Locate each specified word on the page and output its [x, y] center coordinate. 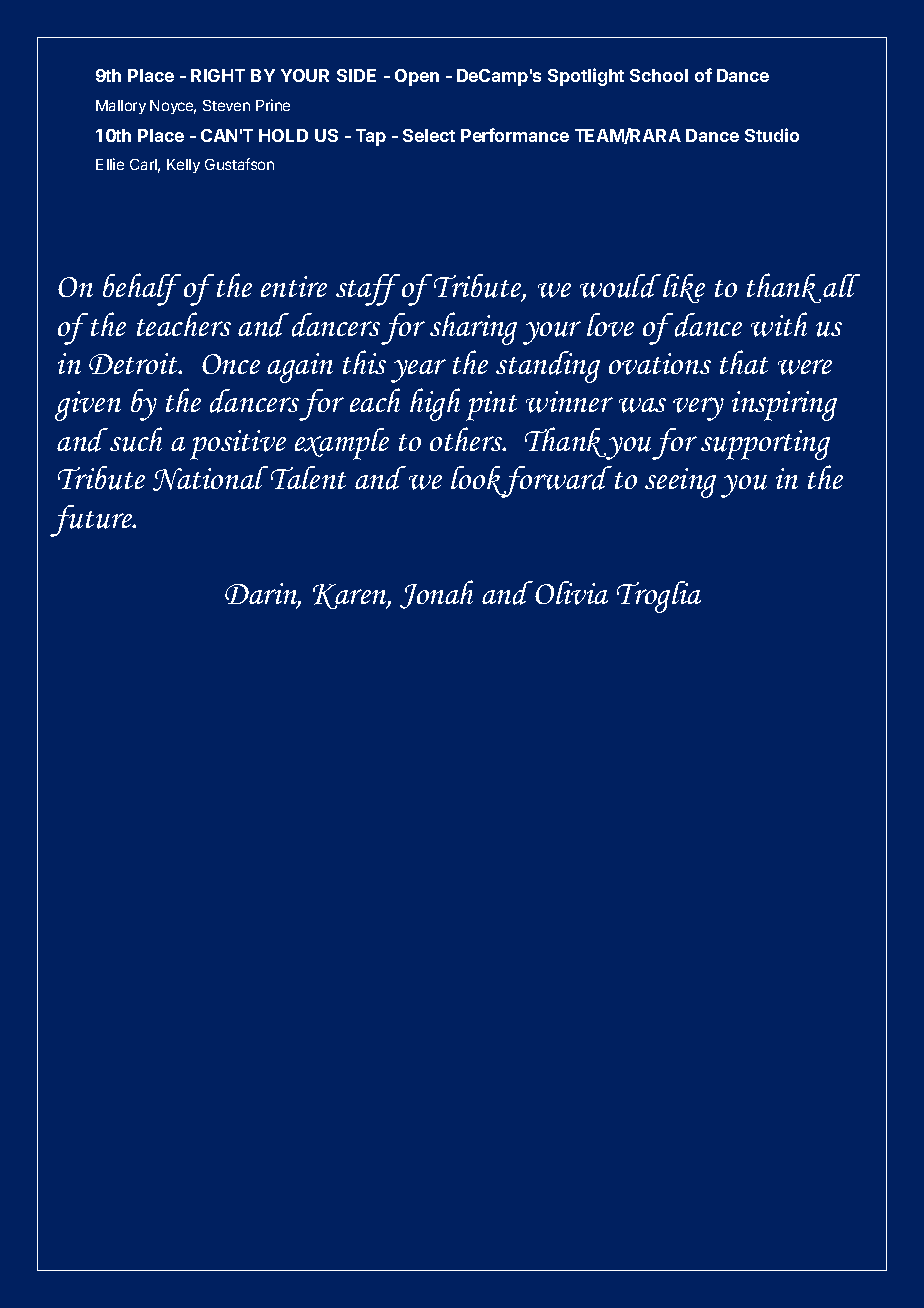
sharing [473, 328]
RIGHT [218, 75]
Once [231, 364]
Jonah [436, 594]
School [659, 75]
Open [417, 77]
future [92, 521]
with [779, 324]
